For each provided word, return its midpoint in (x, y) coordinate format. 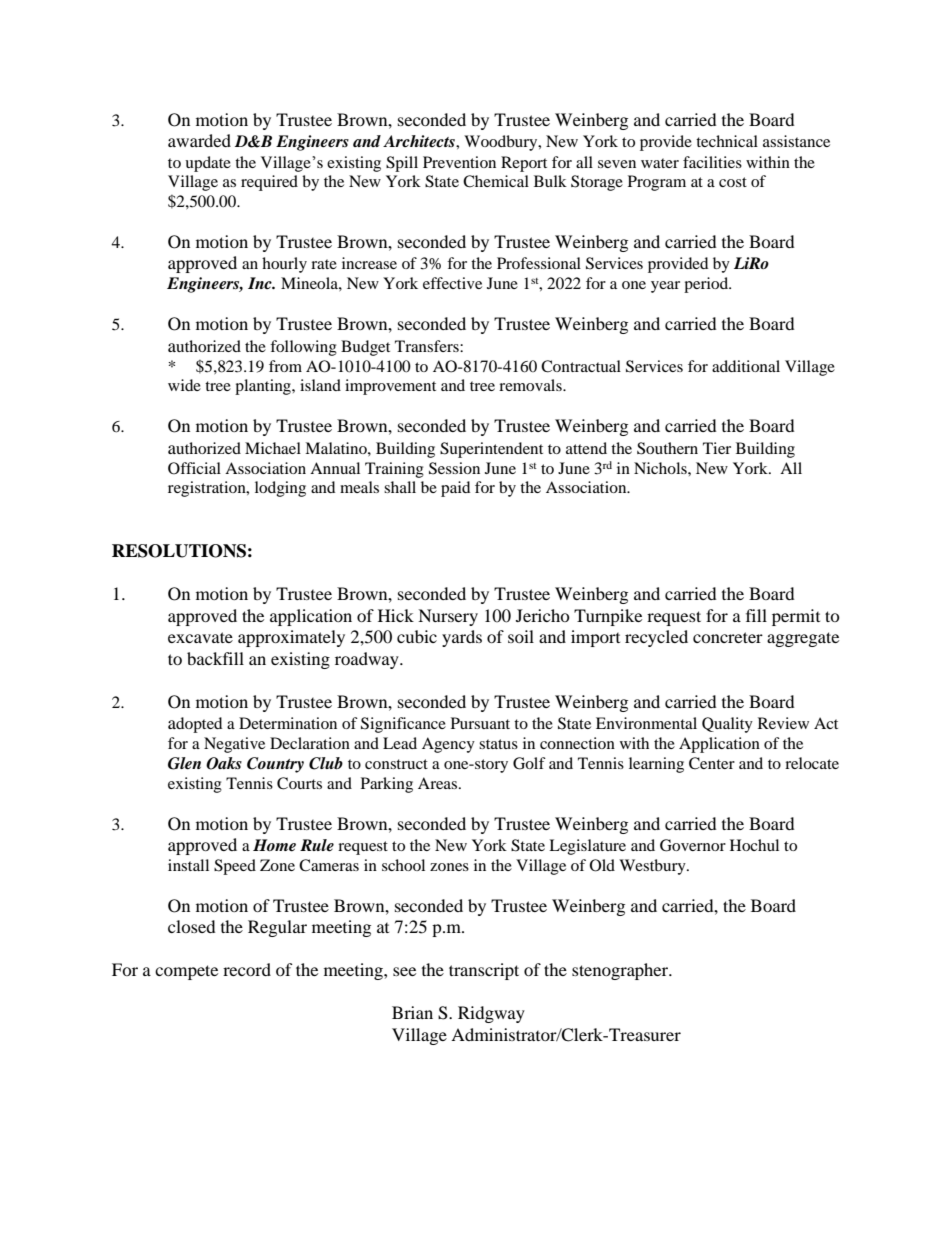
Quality (727, 725)
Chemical (496, 181)
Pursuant (480, 723)
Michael (273, 448)
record (247, 969)
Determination (288, 723)
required (269, 183)
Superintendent (491, 450)
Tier (717, 448)
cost (733, 182)
